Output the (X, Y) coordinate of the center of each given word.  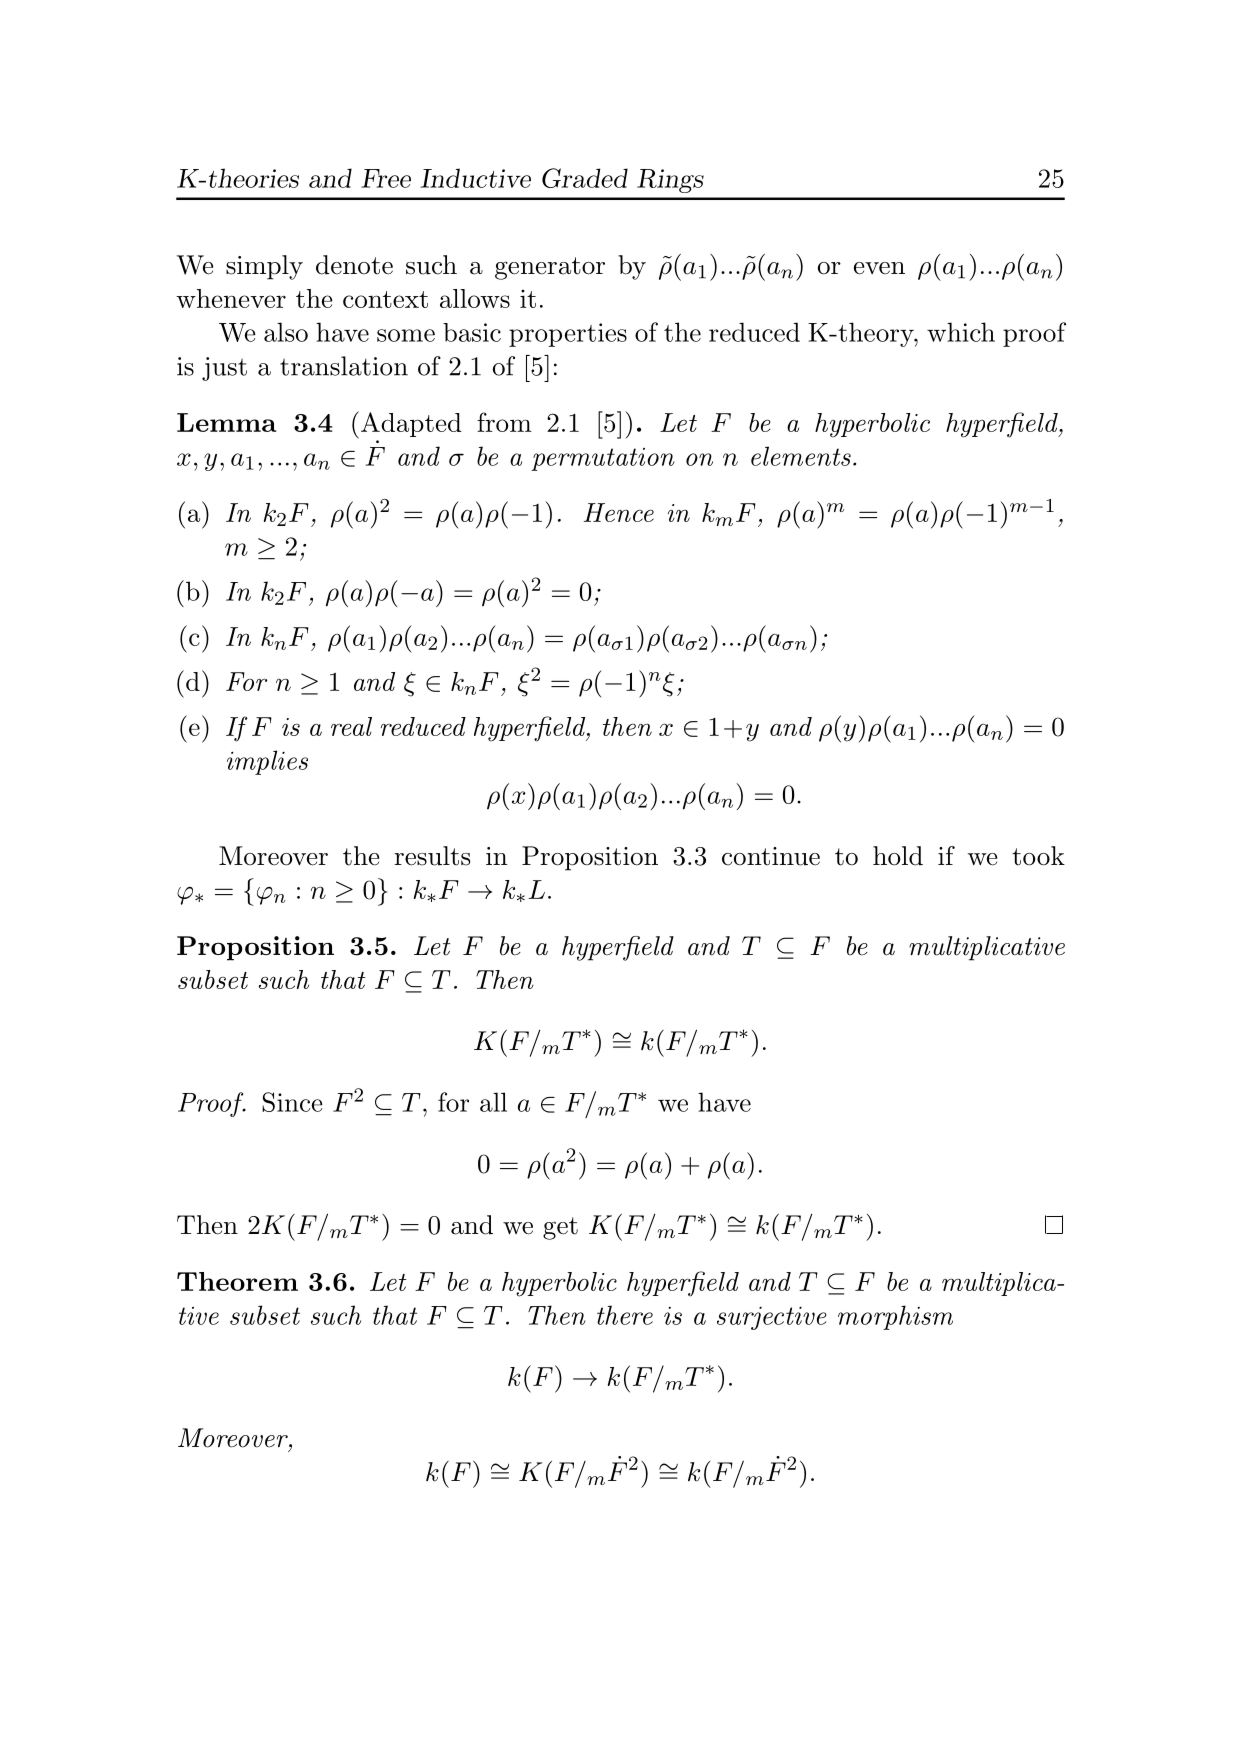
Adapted (411, 424)
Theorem (237, 1281)
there (625, 1315)
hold (898, 856)
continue (771, 856)
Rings (670, 181)
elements (801, 456)
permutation (603, 459)
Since (292, 1102)
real (351, 726)
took (1038, 856)
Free (386, 178)
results (432, 856)
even (879, 268)
